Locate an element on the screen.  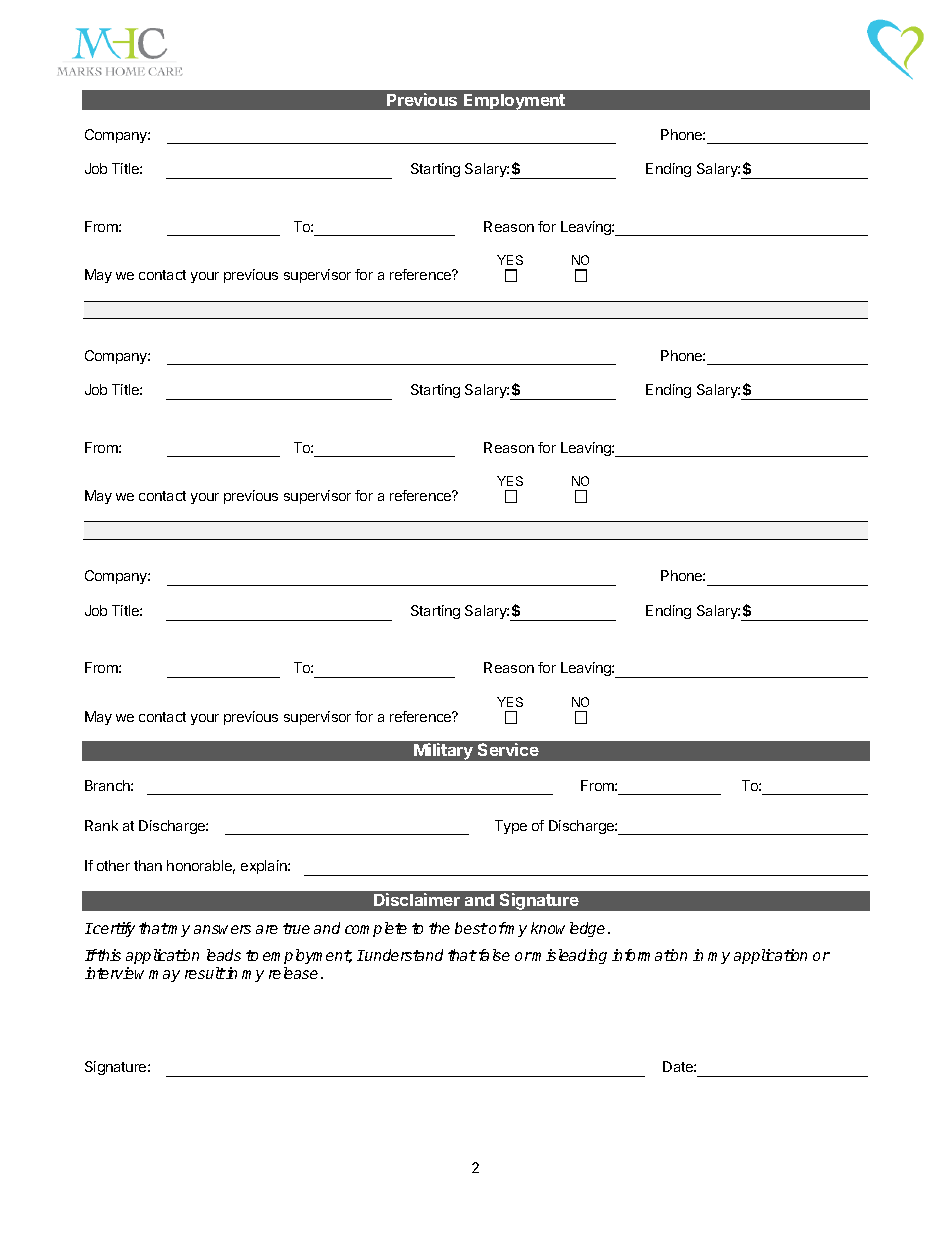
misleading is located at coordinates (569, 956).
